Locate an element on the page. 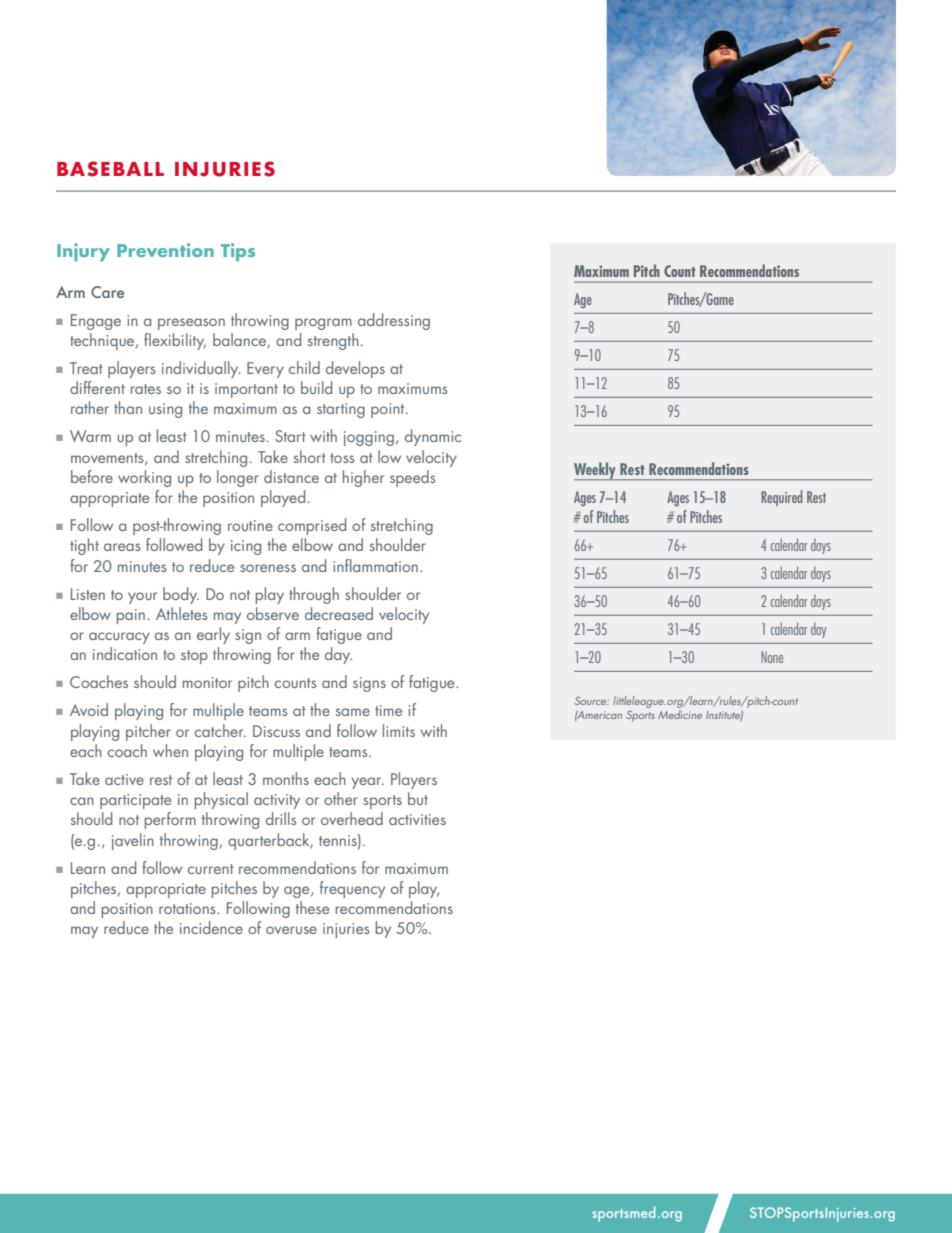  areas is located at coordinates (122, 547).
